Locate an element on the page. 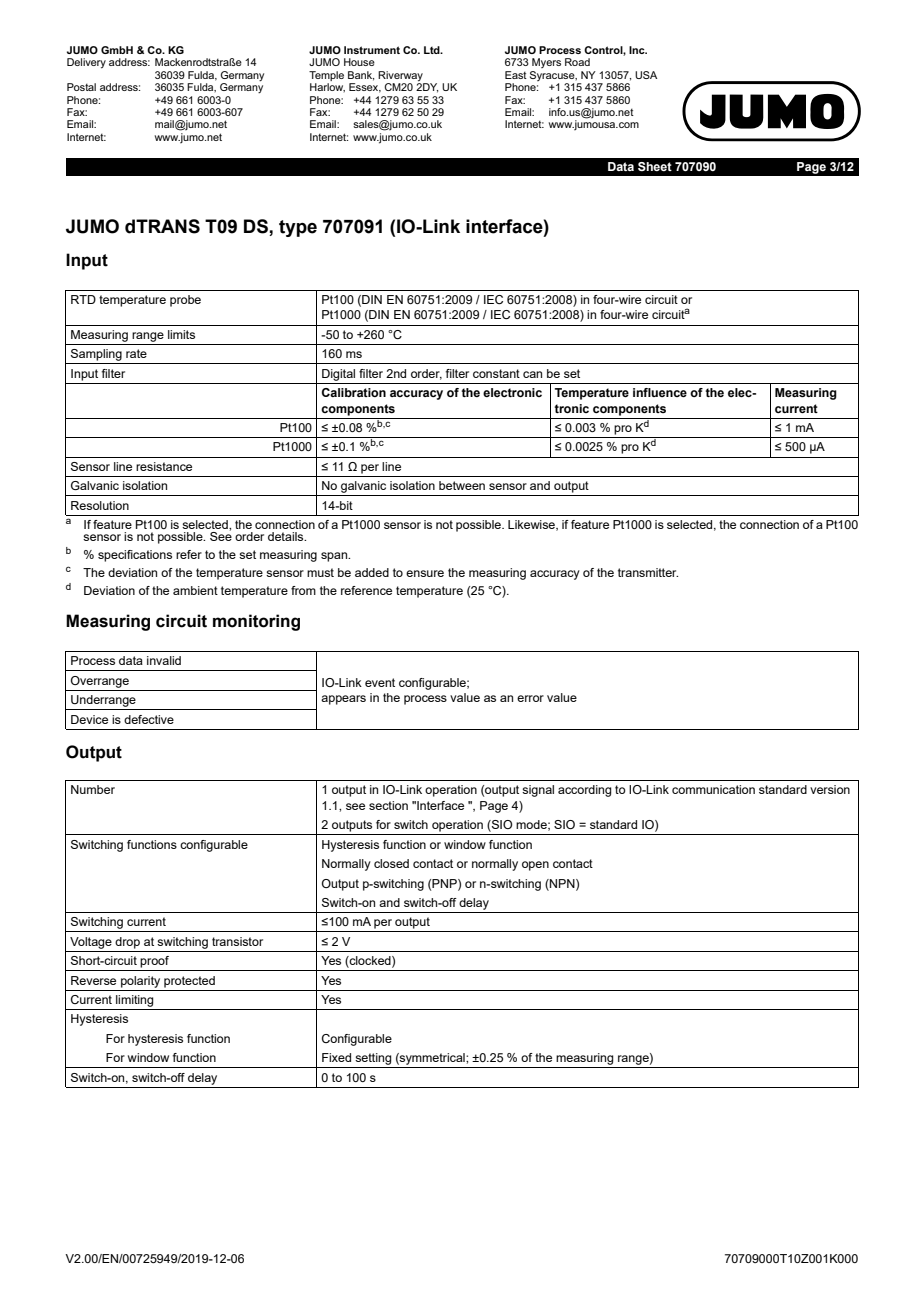 The image size is (924, 1308). setting is located at coordinates (373, 1059).
